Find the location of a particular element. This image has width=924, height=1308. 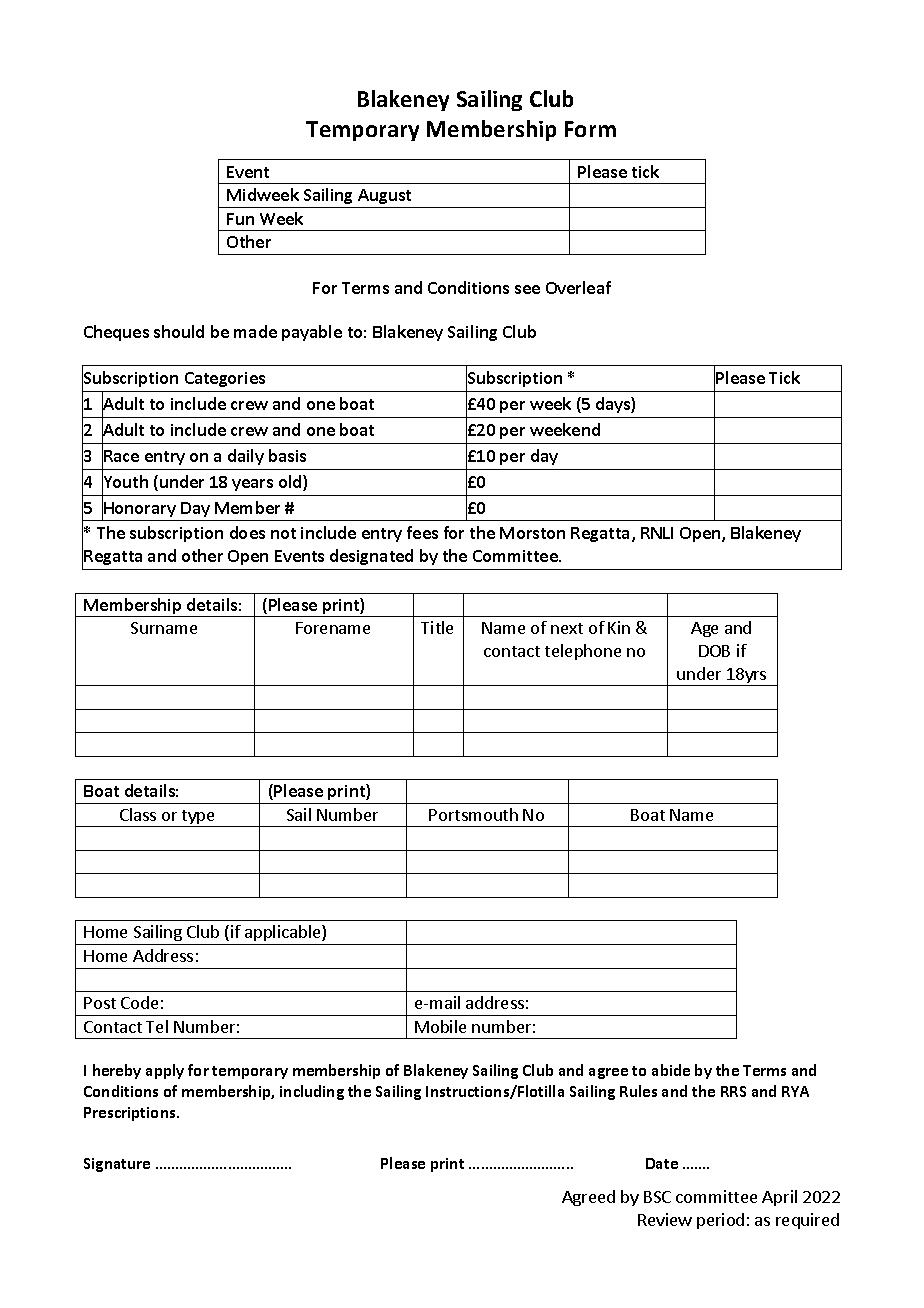

Fun is located at coordinates (240, 219).
